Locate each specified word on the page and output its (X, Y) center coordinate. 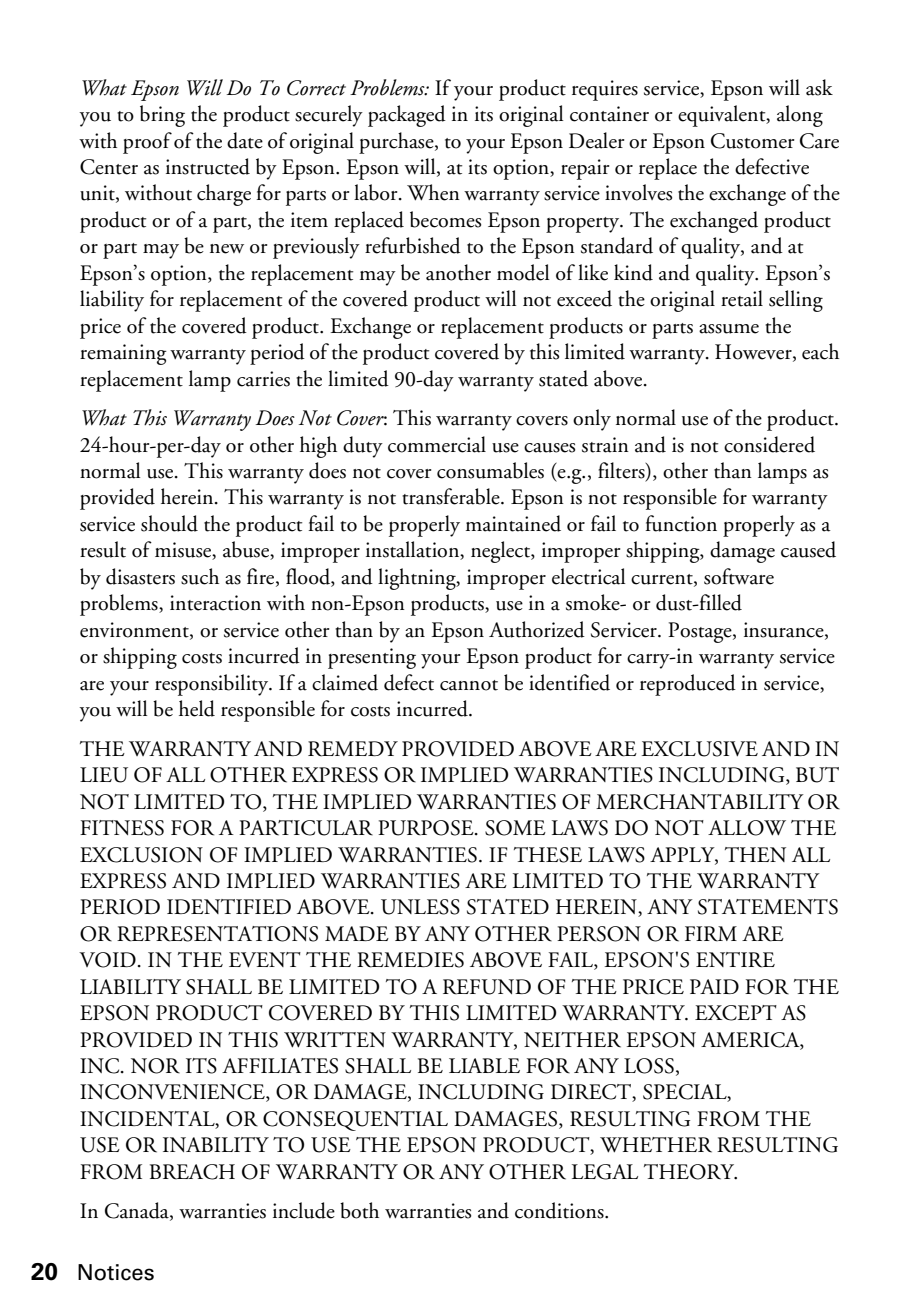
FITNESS (122, 828)
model (523, 272)
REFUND (487, 987)
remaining (123, 354)
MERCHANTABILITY (700, 802)
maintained (513, 523)
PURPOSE (427, 828)
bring (162, 116)
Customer (752, 141)
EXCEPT (736, 1013)
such (200, 576)
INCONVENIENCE (173, 1093)
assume (729, 329)
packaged (407, 116)
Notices (116, 1272)
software (739, 576)
